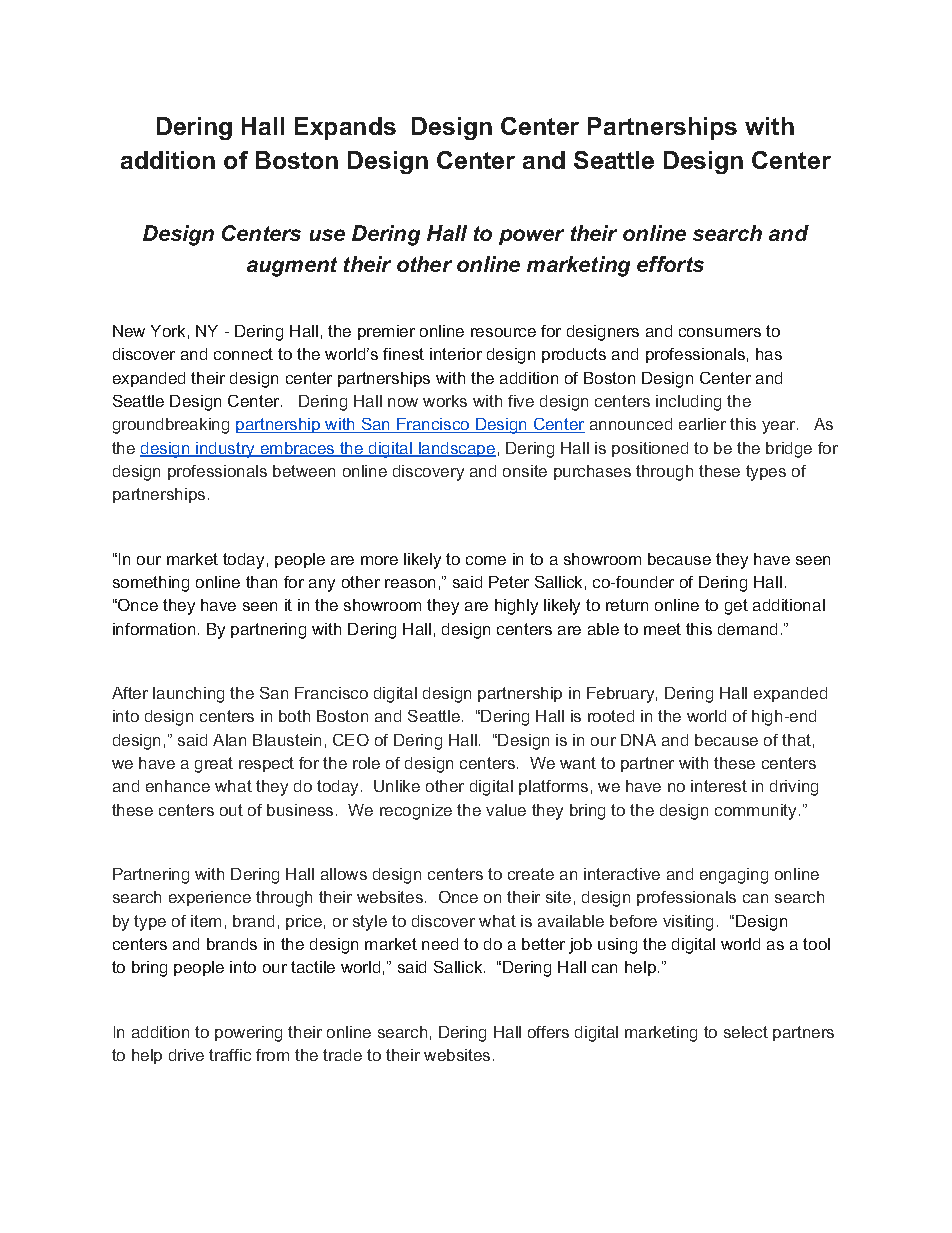  I want to click on Expands, so click(345, 128).
